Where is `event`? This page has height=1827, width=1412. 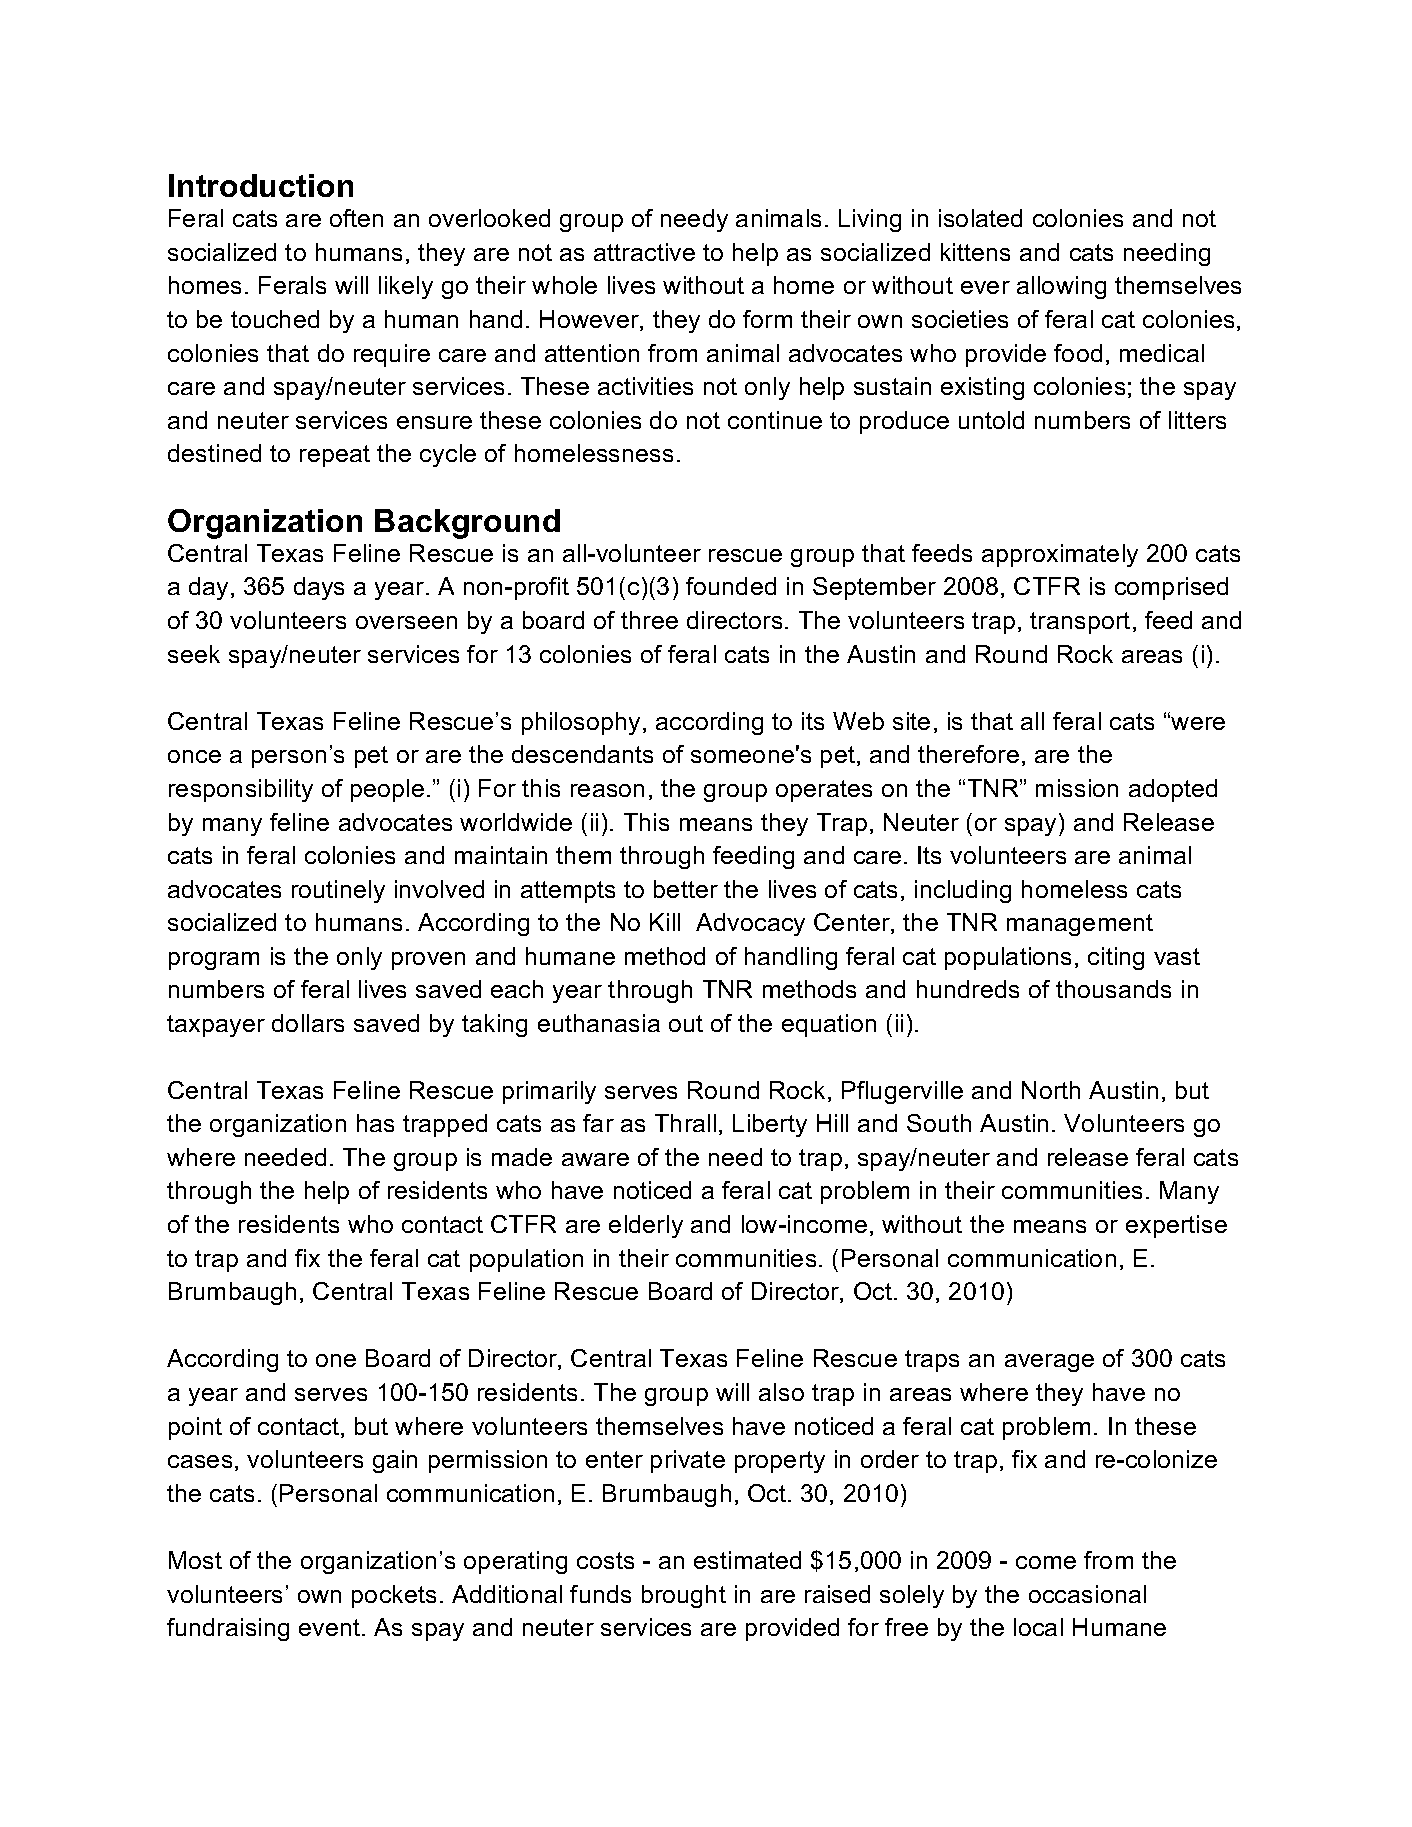 event is located at coordinates (331, 1627).
